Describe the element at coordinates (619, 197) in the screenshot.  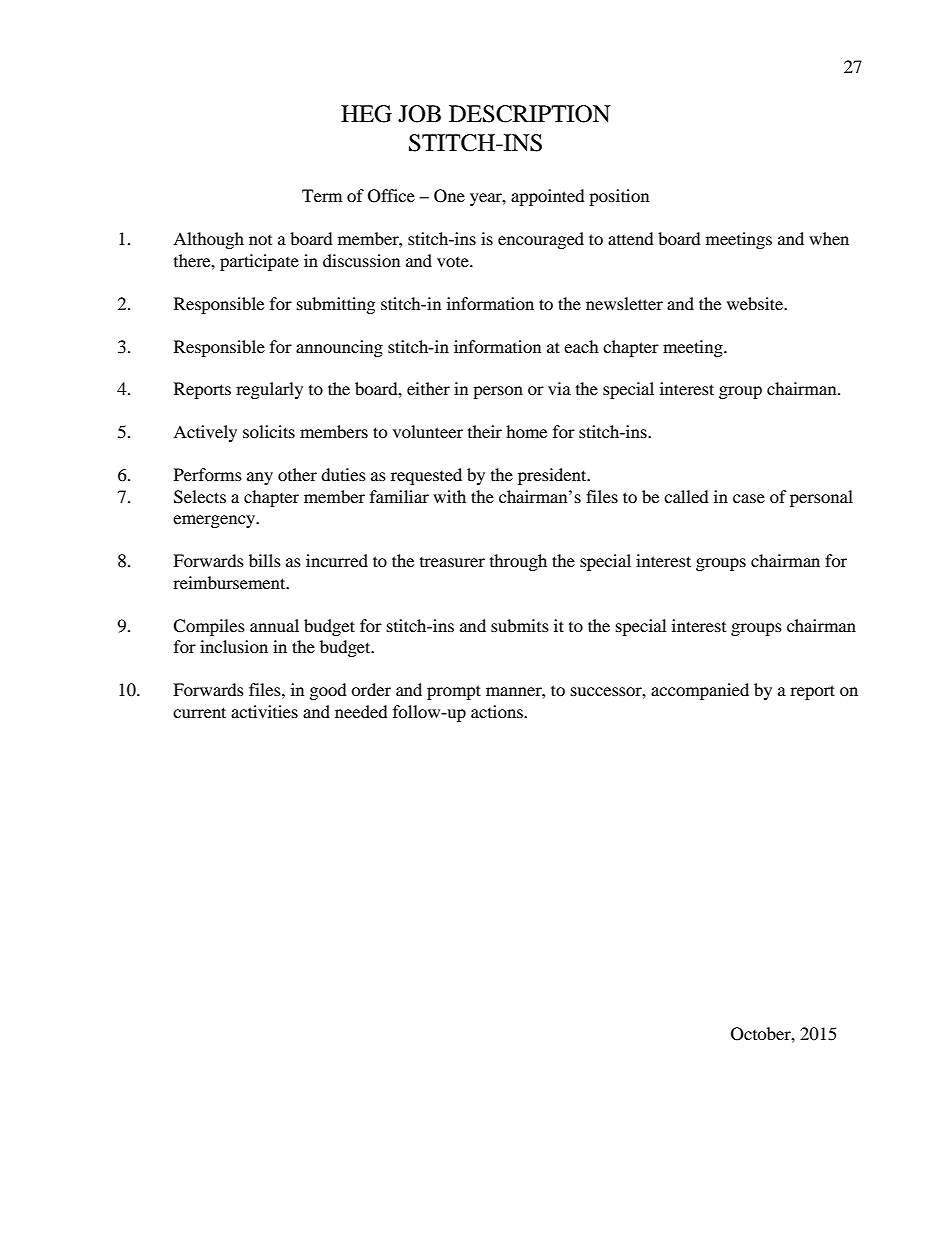
I see `position` at that location.
